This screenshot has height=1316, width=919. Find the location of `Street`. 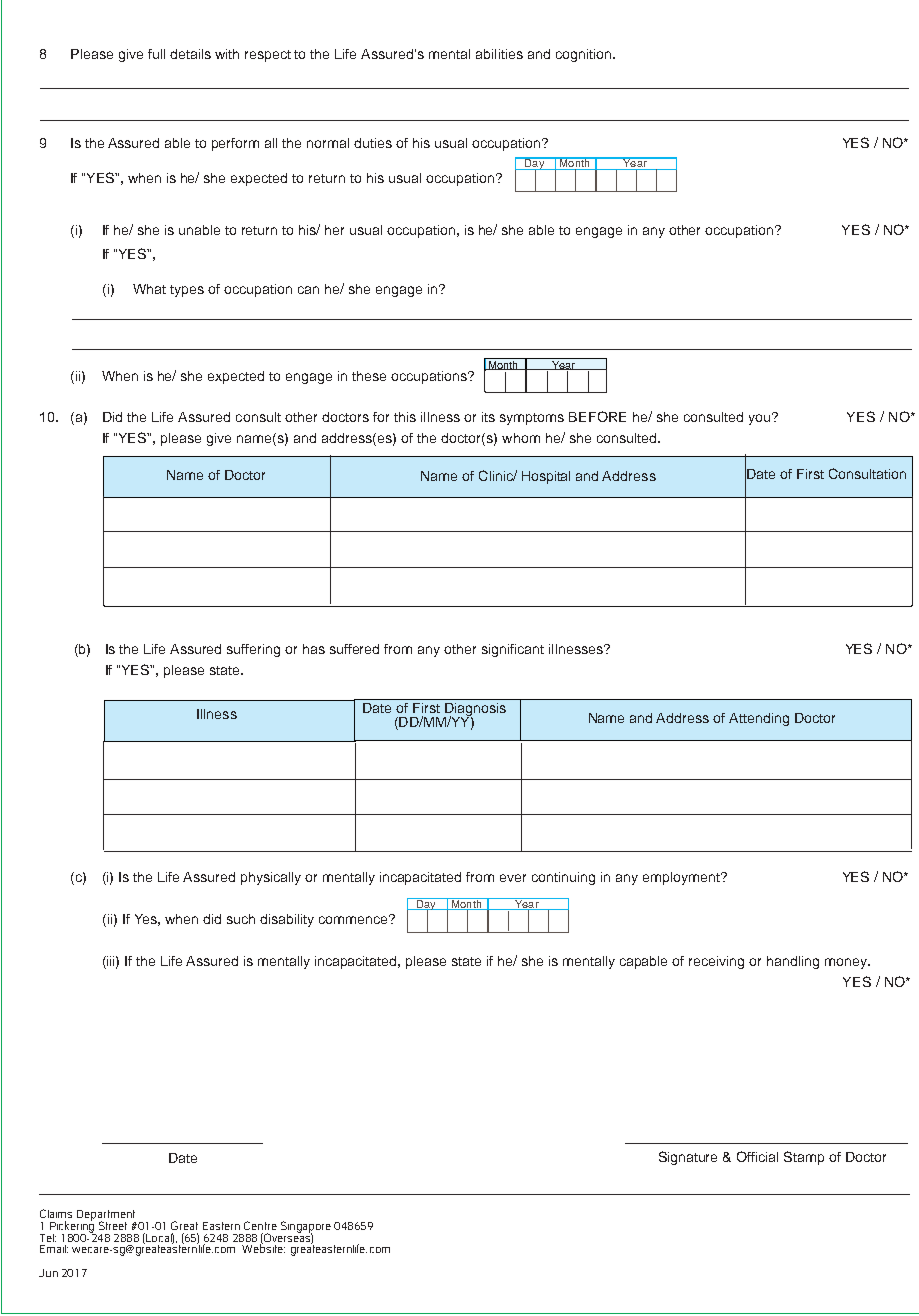

Street is located at coordinates (113, 1225).
